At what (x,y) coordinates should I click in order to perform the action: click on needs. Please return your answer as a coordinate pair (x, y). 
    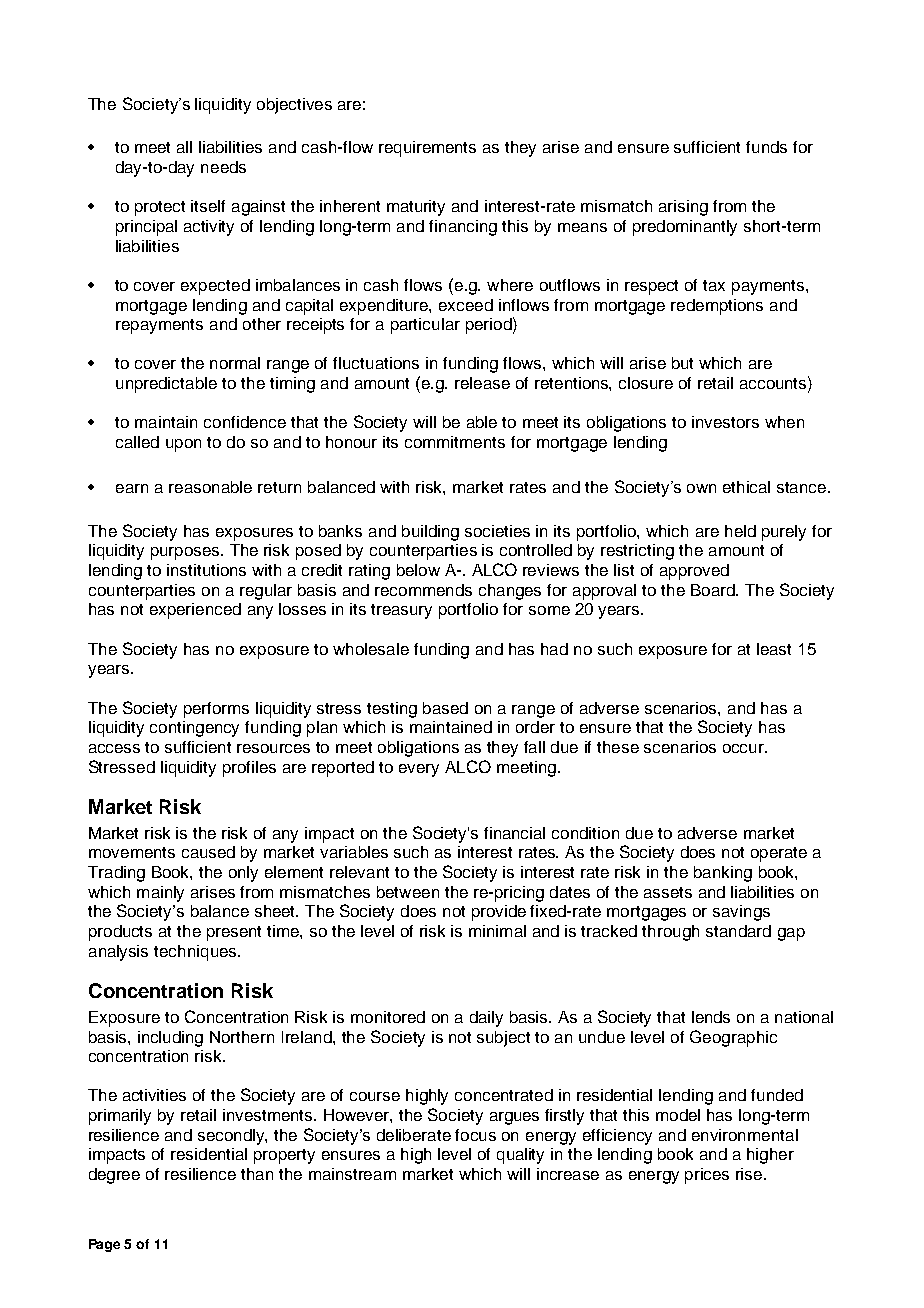
    Looking at the image, I should click on (223, 167).
